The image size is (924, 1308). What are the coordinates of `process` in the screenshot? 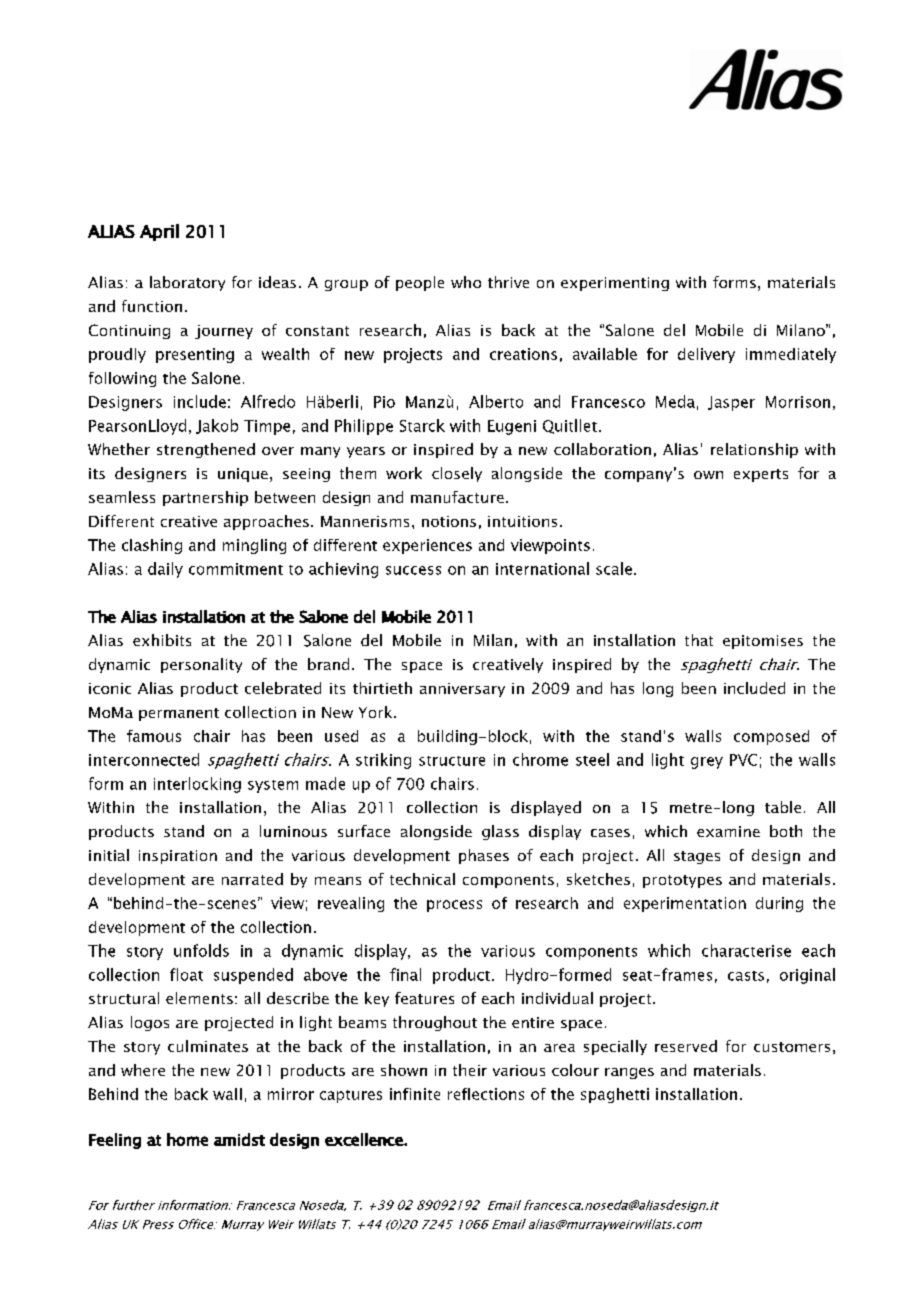 It's located at (454, 906).
